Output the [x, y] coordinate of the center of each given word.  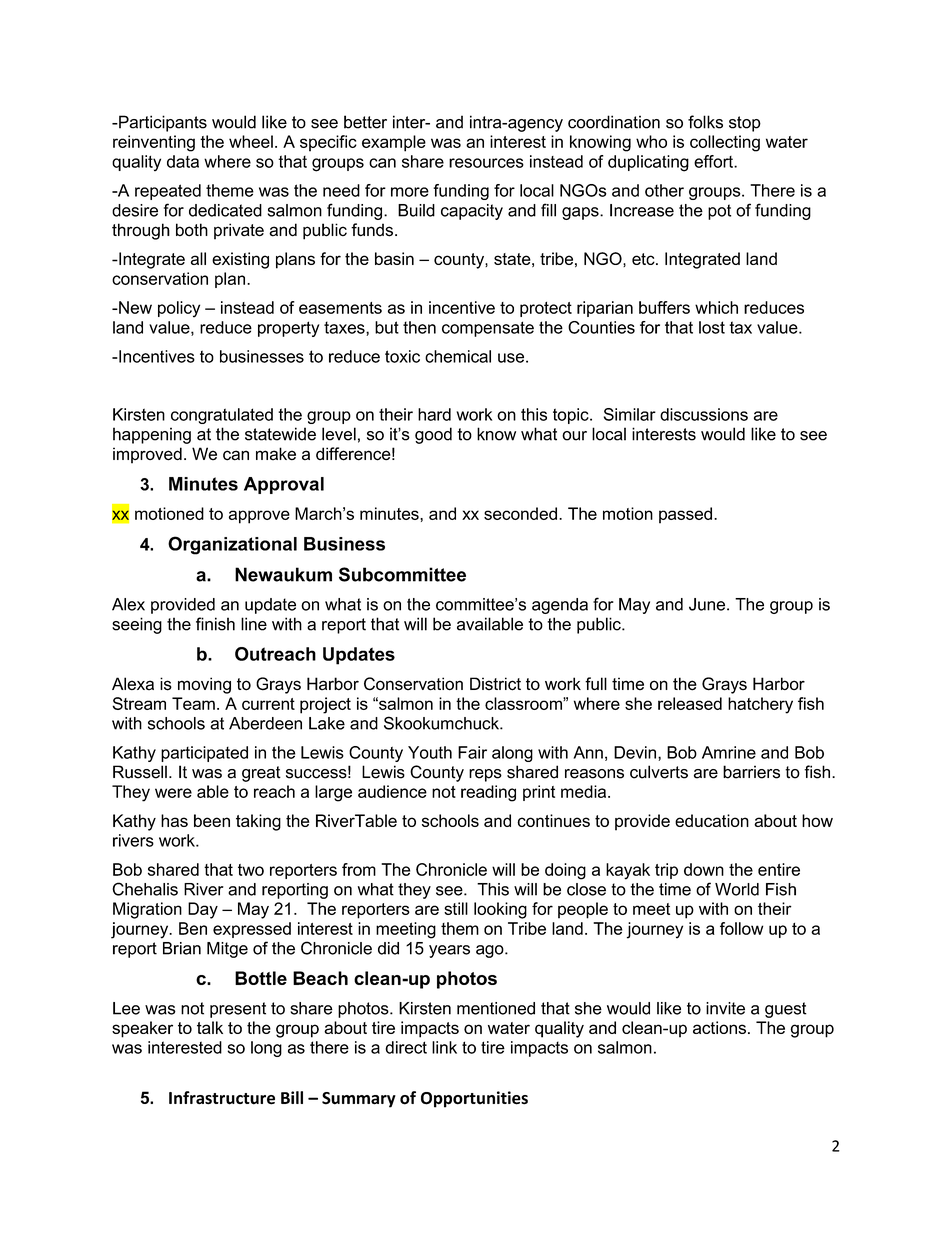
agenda [560, 606]
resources [486, 163]
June [708, 604]
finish [215, 624]
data [183, 161]
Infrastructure [222, 1098]
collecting [725, 143]
